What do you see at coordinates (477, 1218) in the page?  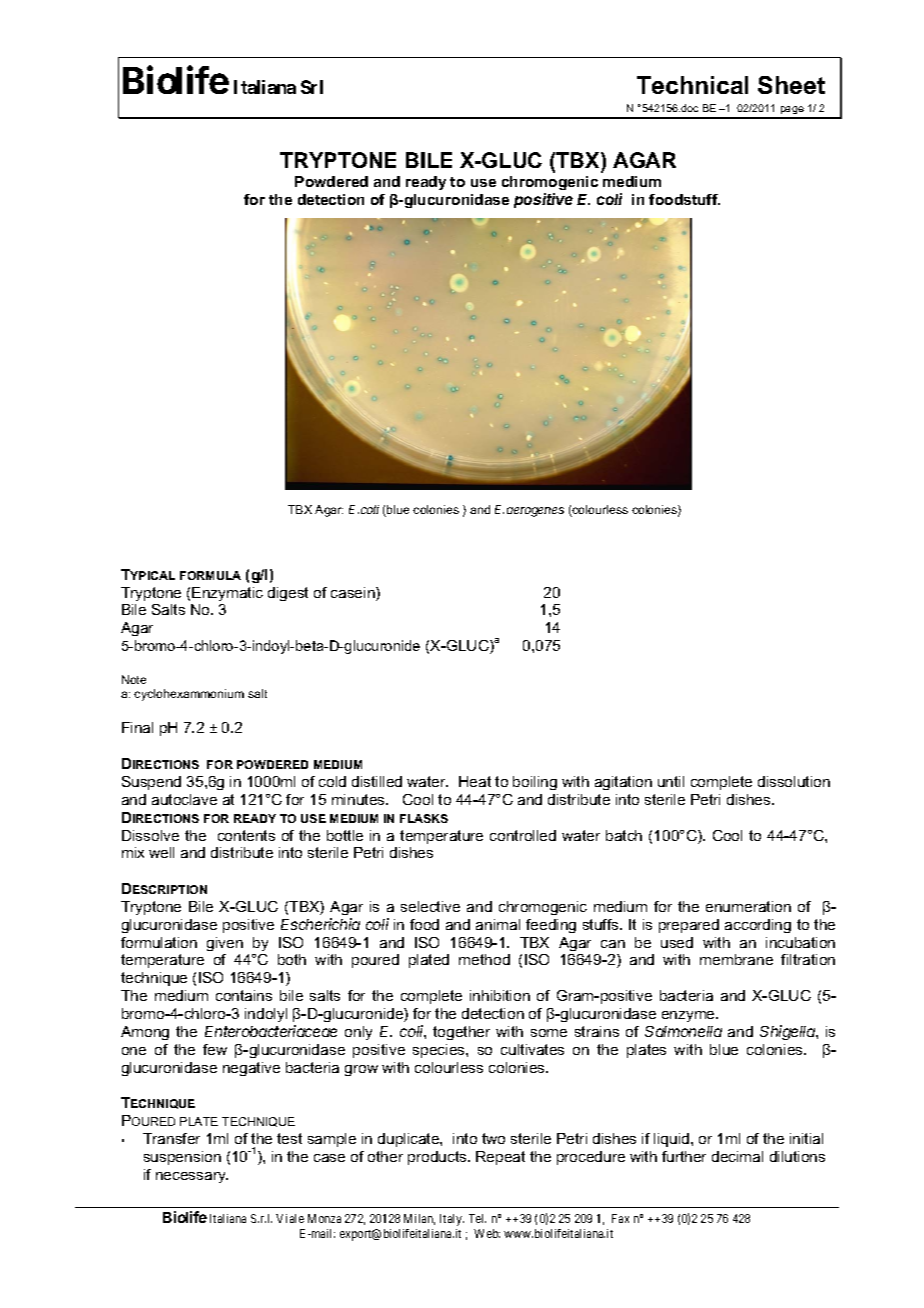 I see `Tel` at bounding box center [477, 1218].
